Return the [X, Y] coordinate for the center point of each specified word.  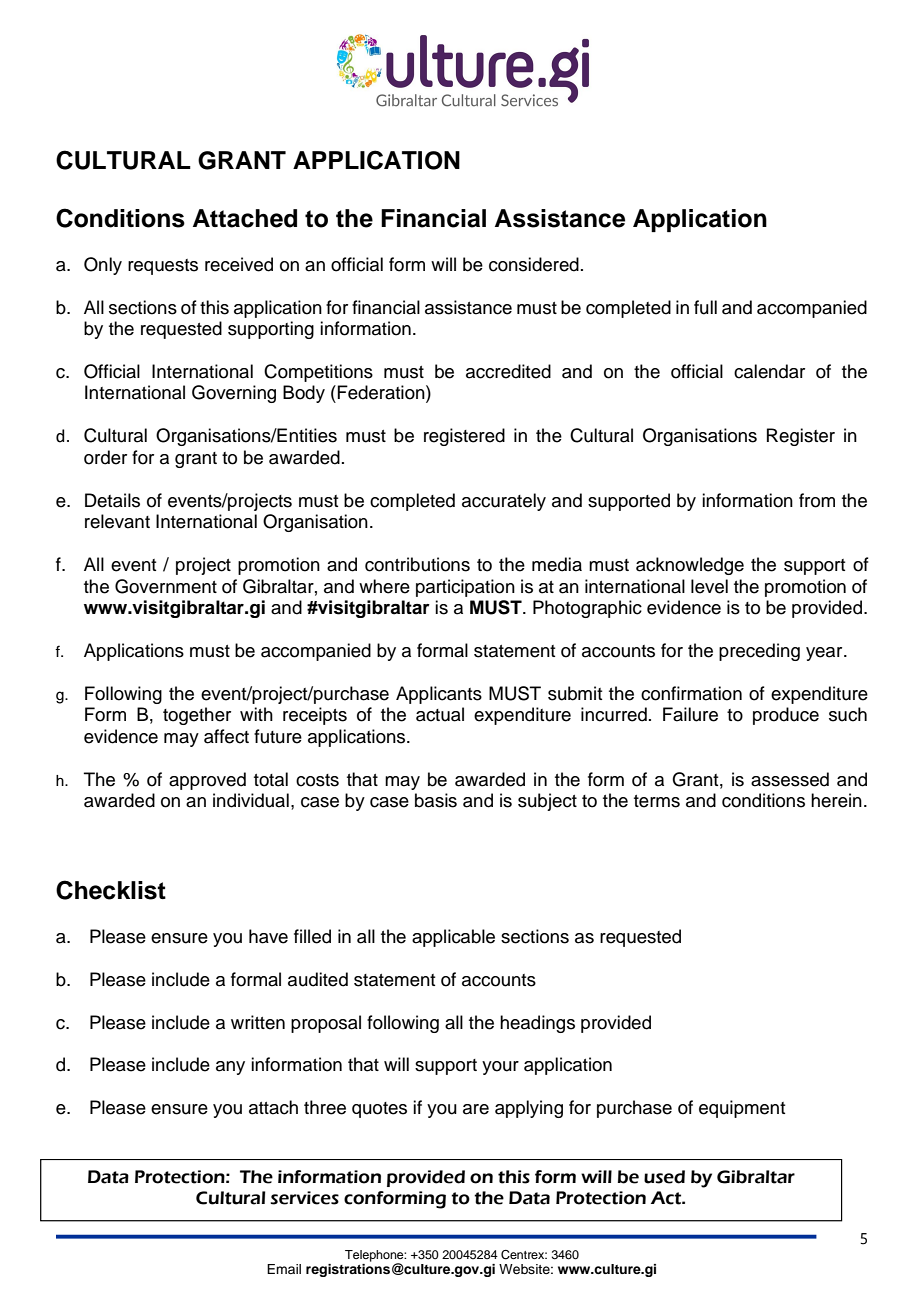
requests [163, 267]
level [709, 586]
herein [836, 800]
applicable [453, 938]
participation [465, 588]
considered [534, 264]
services [305, 1198]
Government [166, 586]
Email [284, 1269]
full [705, 307]
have [268, 936]
